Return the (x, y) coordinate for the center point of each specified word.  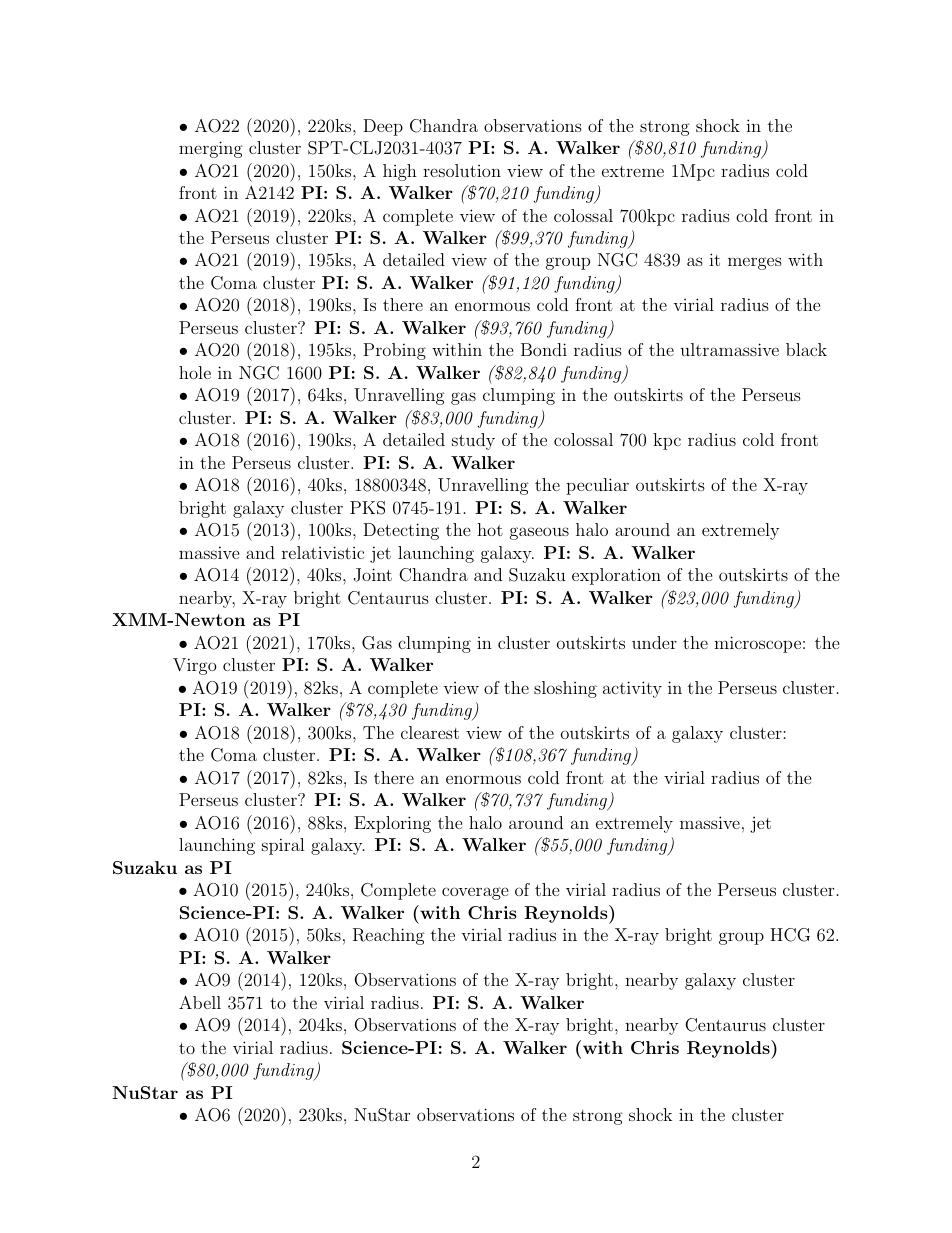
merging (211, 149)
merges (755, 263)
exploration (616, 576)
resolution (462, 170)
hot (490, 529)
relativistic (323, 552)
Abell (200, 1002)
